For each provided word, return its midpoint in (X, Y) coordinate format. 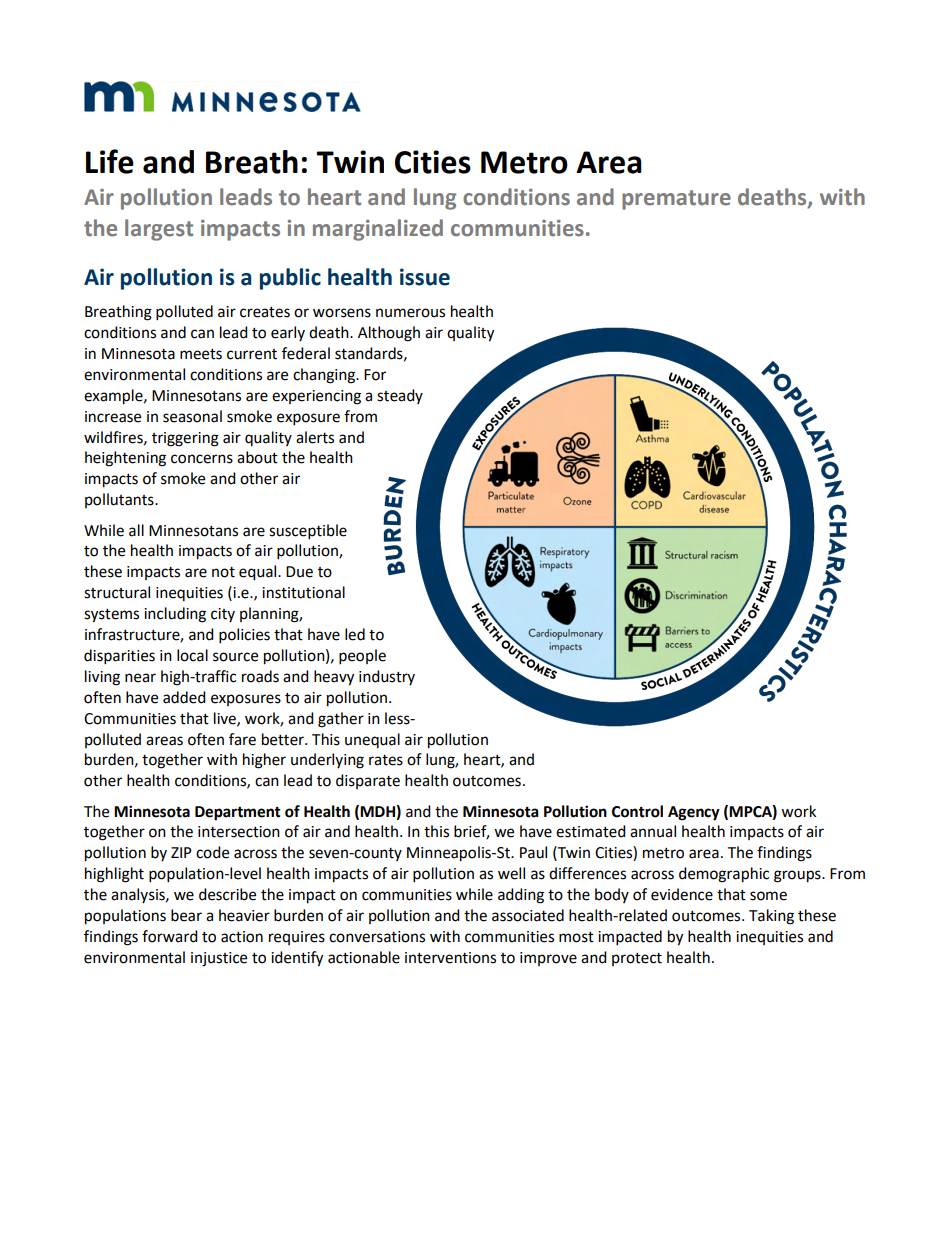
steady (400, 396)
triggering (185, 439)
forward (170, 936)
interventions (450, 958)
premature (676, 200)
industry (387, 677)
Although (389, 334)
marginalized (378, 230)
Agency (694, 813)
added (184, 697)
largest (159, 230)
